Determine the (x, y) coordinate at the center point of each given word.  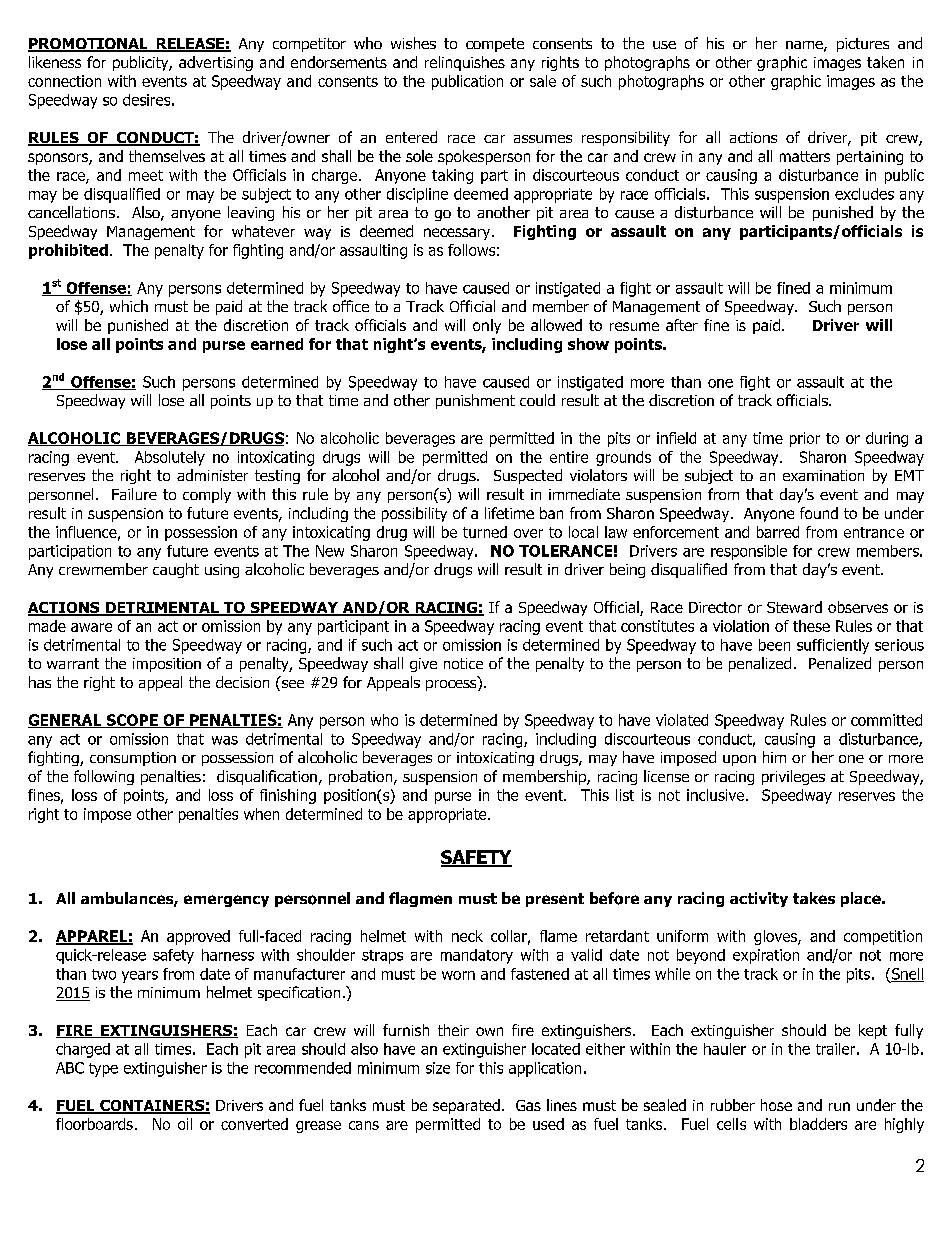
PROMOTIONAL (89, 45)
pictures (863, 45)
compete (495, 45)
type (103, 1070)
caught (176, 570)
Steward (794, 607)
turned (485, 532)
